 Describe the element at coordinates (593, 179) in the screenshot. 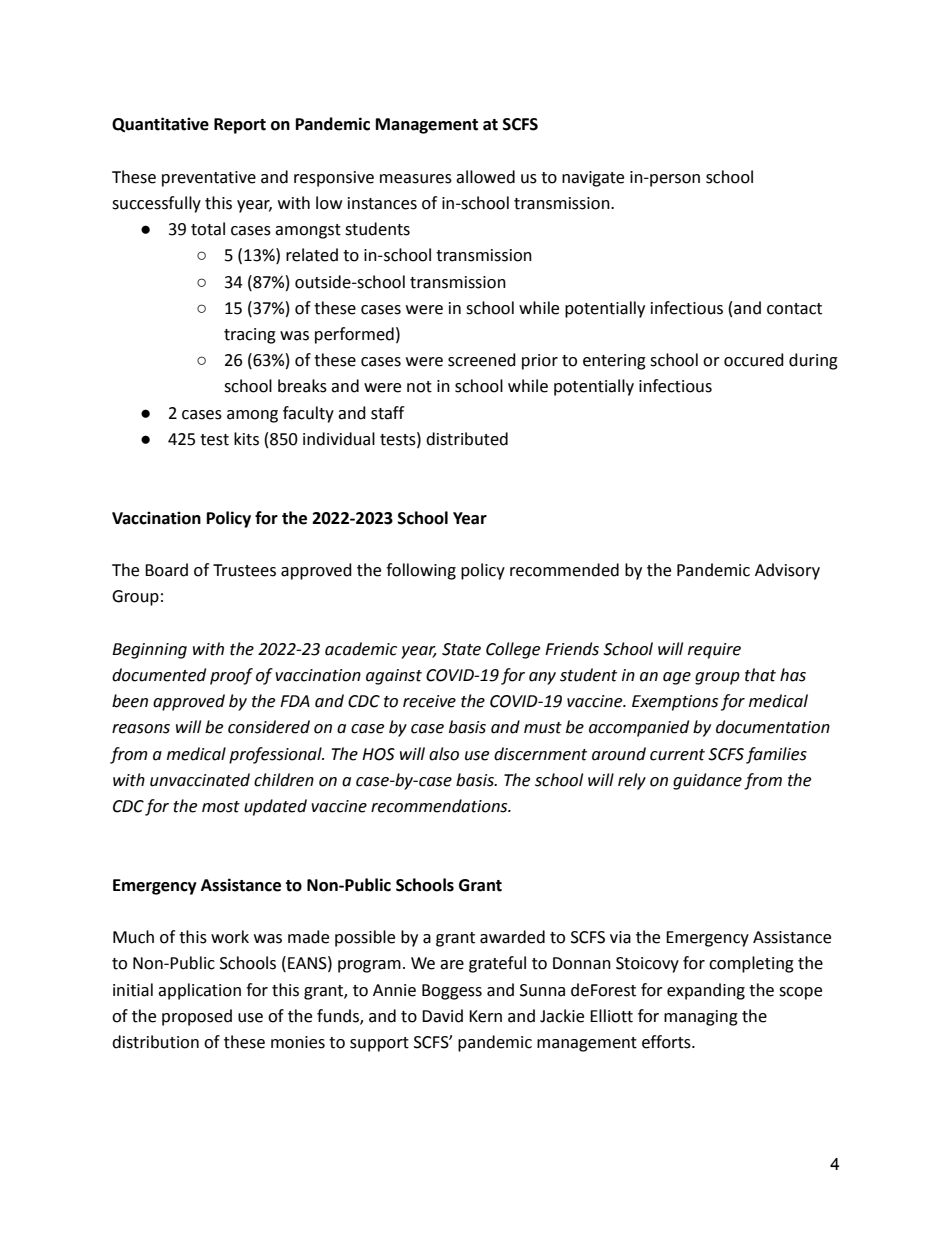

I see `navigate` at that location.
